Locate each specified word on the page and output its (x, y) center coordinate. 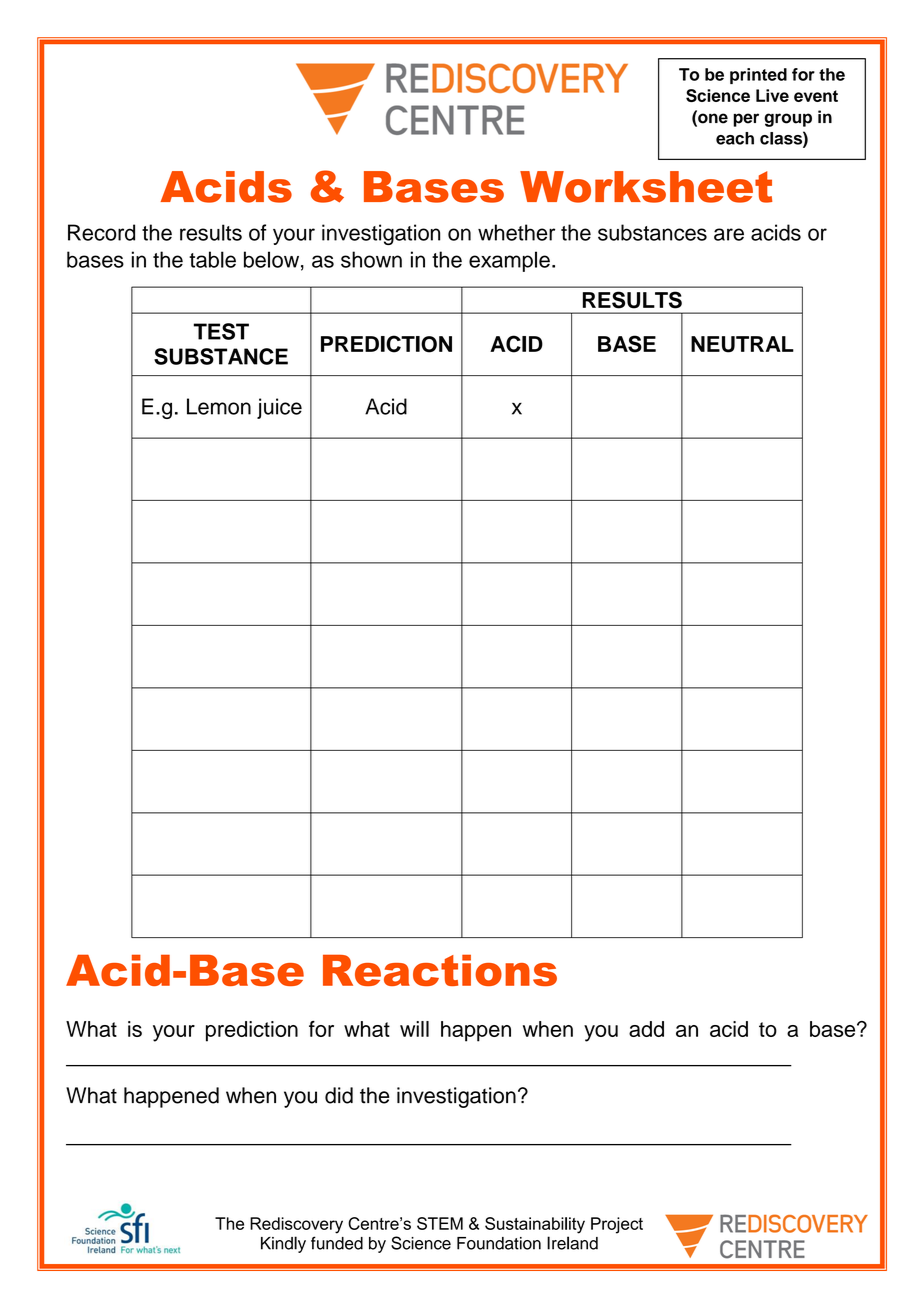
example (509, 261)
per (746, 120)
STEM (440, 1223)
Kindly (283, 1244)
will (414, 1029)
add (646, 1029)
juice (279, 408)
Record (101, 232)
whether (516, 232)
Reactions (440, 970)
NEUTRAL (742, 344)
